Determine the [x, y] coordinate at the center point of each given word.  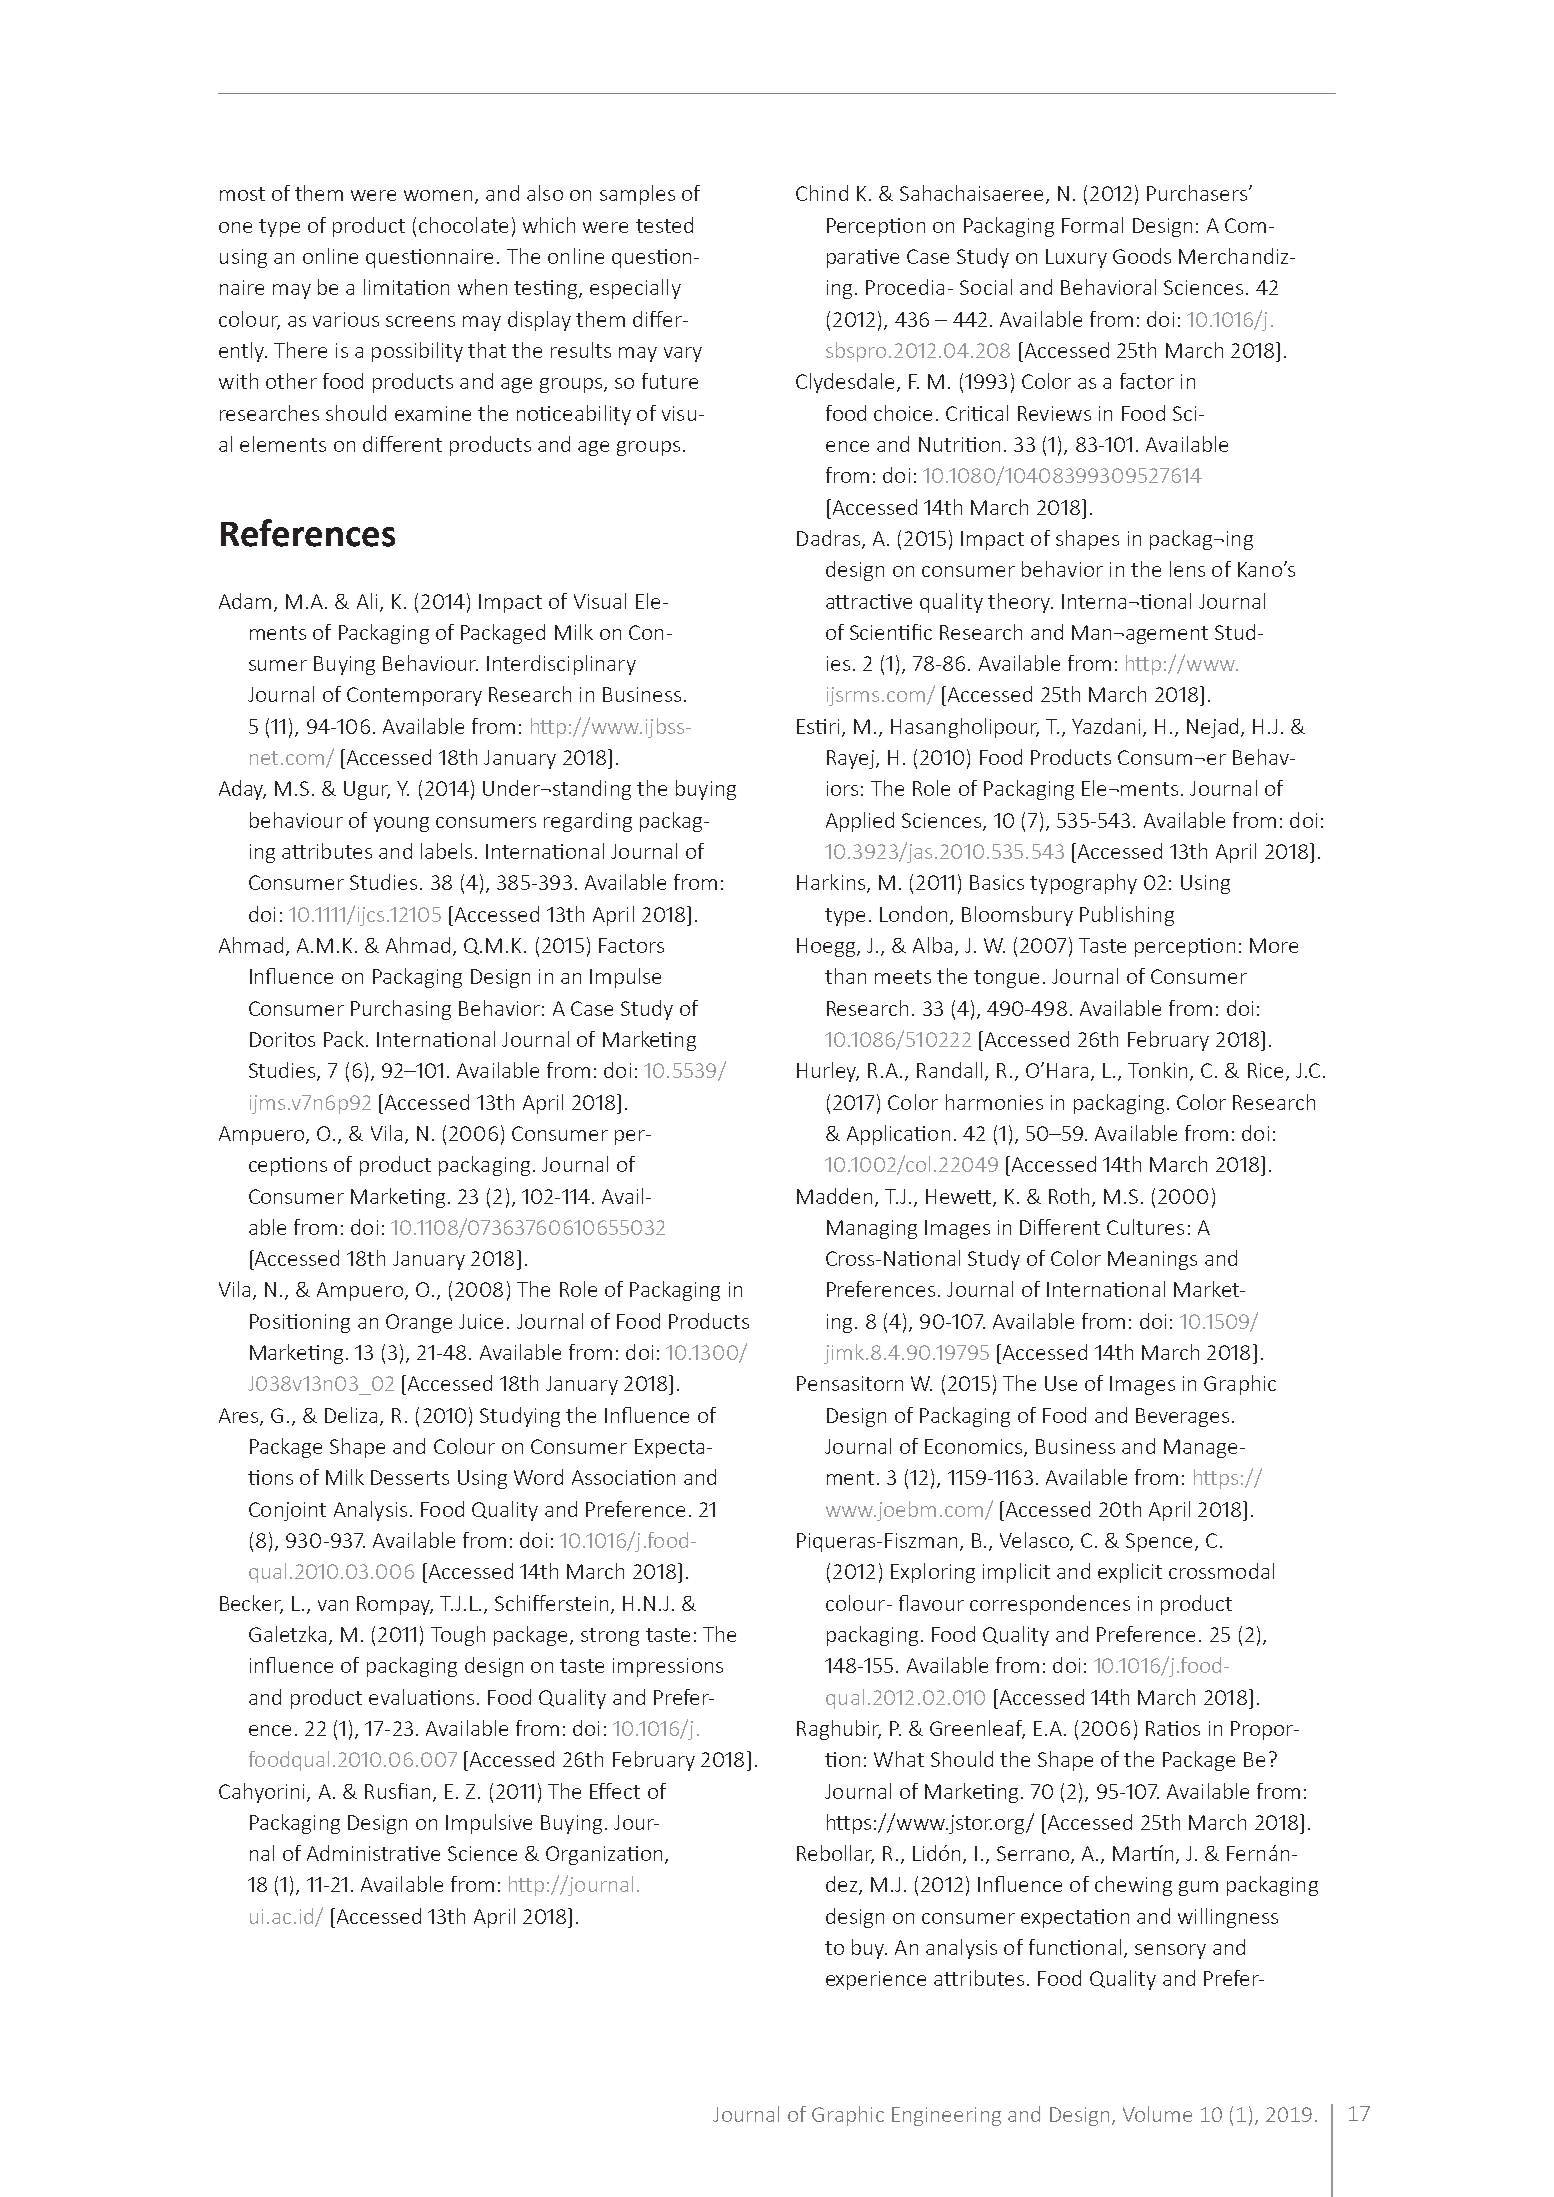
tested [664, 225]
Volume [1157, 2114]
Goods [1142, 256]
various [346, 319]
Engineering [946, 2116]
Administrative [373, 1853]
